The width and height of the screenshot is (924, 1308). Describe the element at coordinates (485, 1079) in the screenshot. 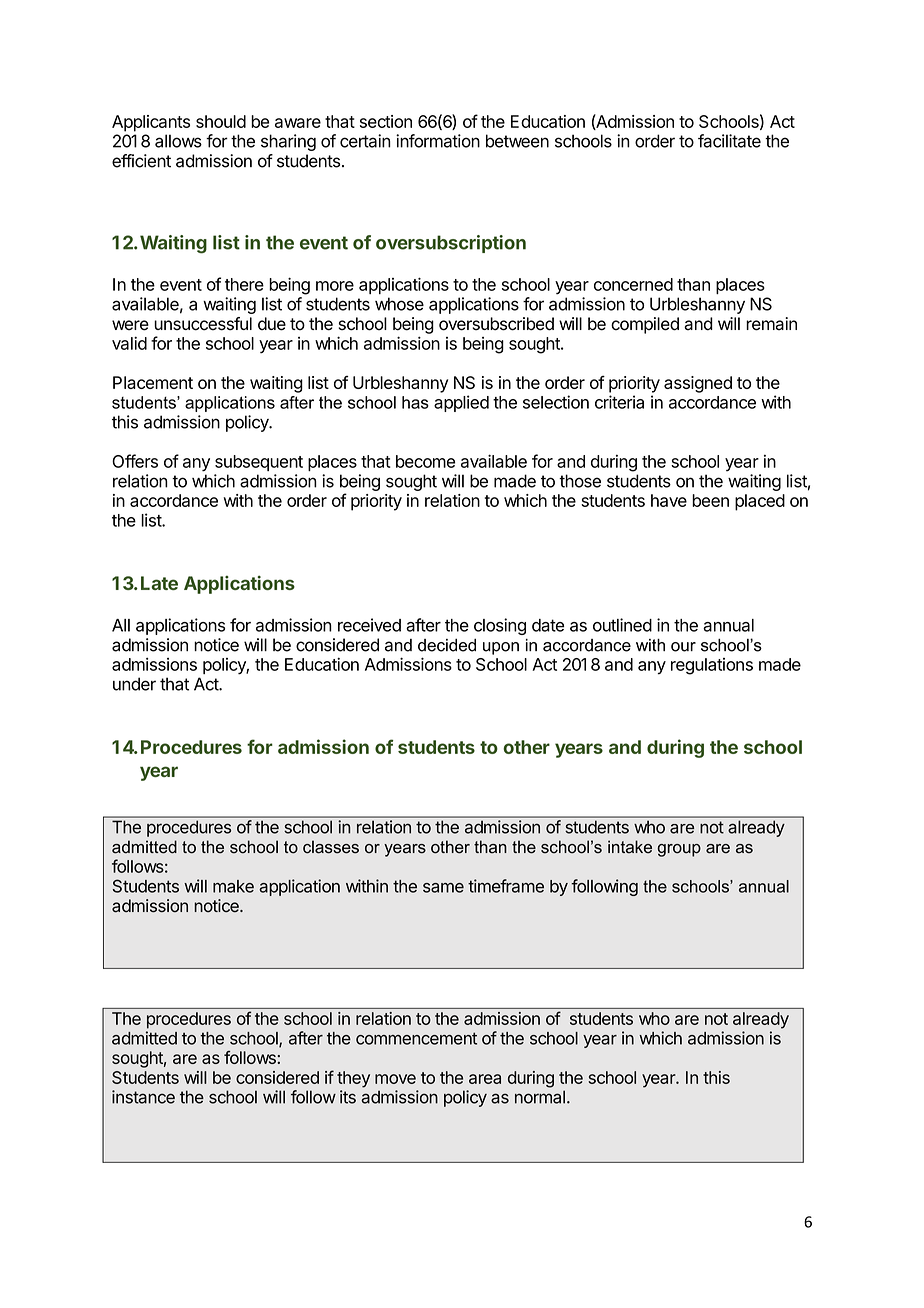

I see `area` at that location.
